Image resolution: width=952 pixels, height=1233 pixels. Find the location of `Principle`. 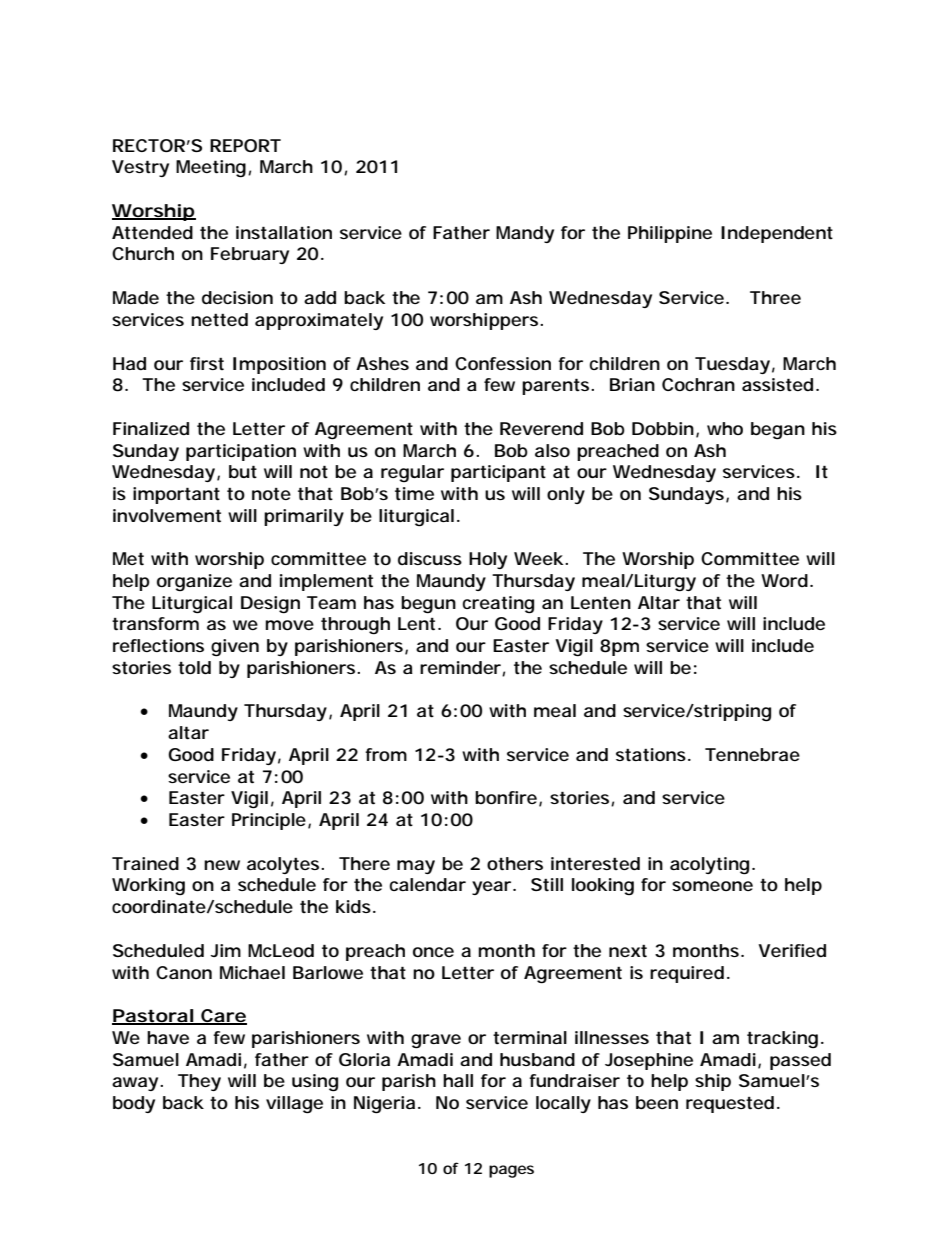

Principle is located at coordinates (269, 821).
